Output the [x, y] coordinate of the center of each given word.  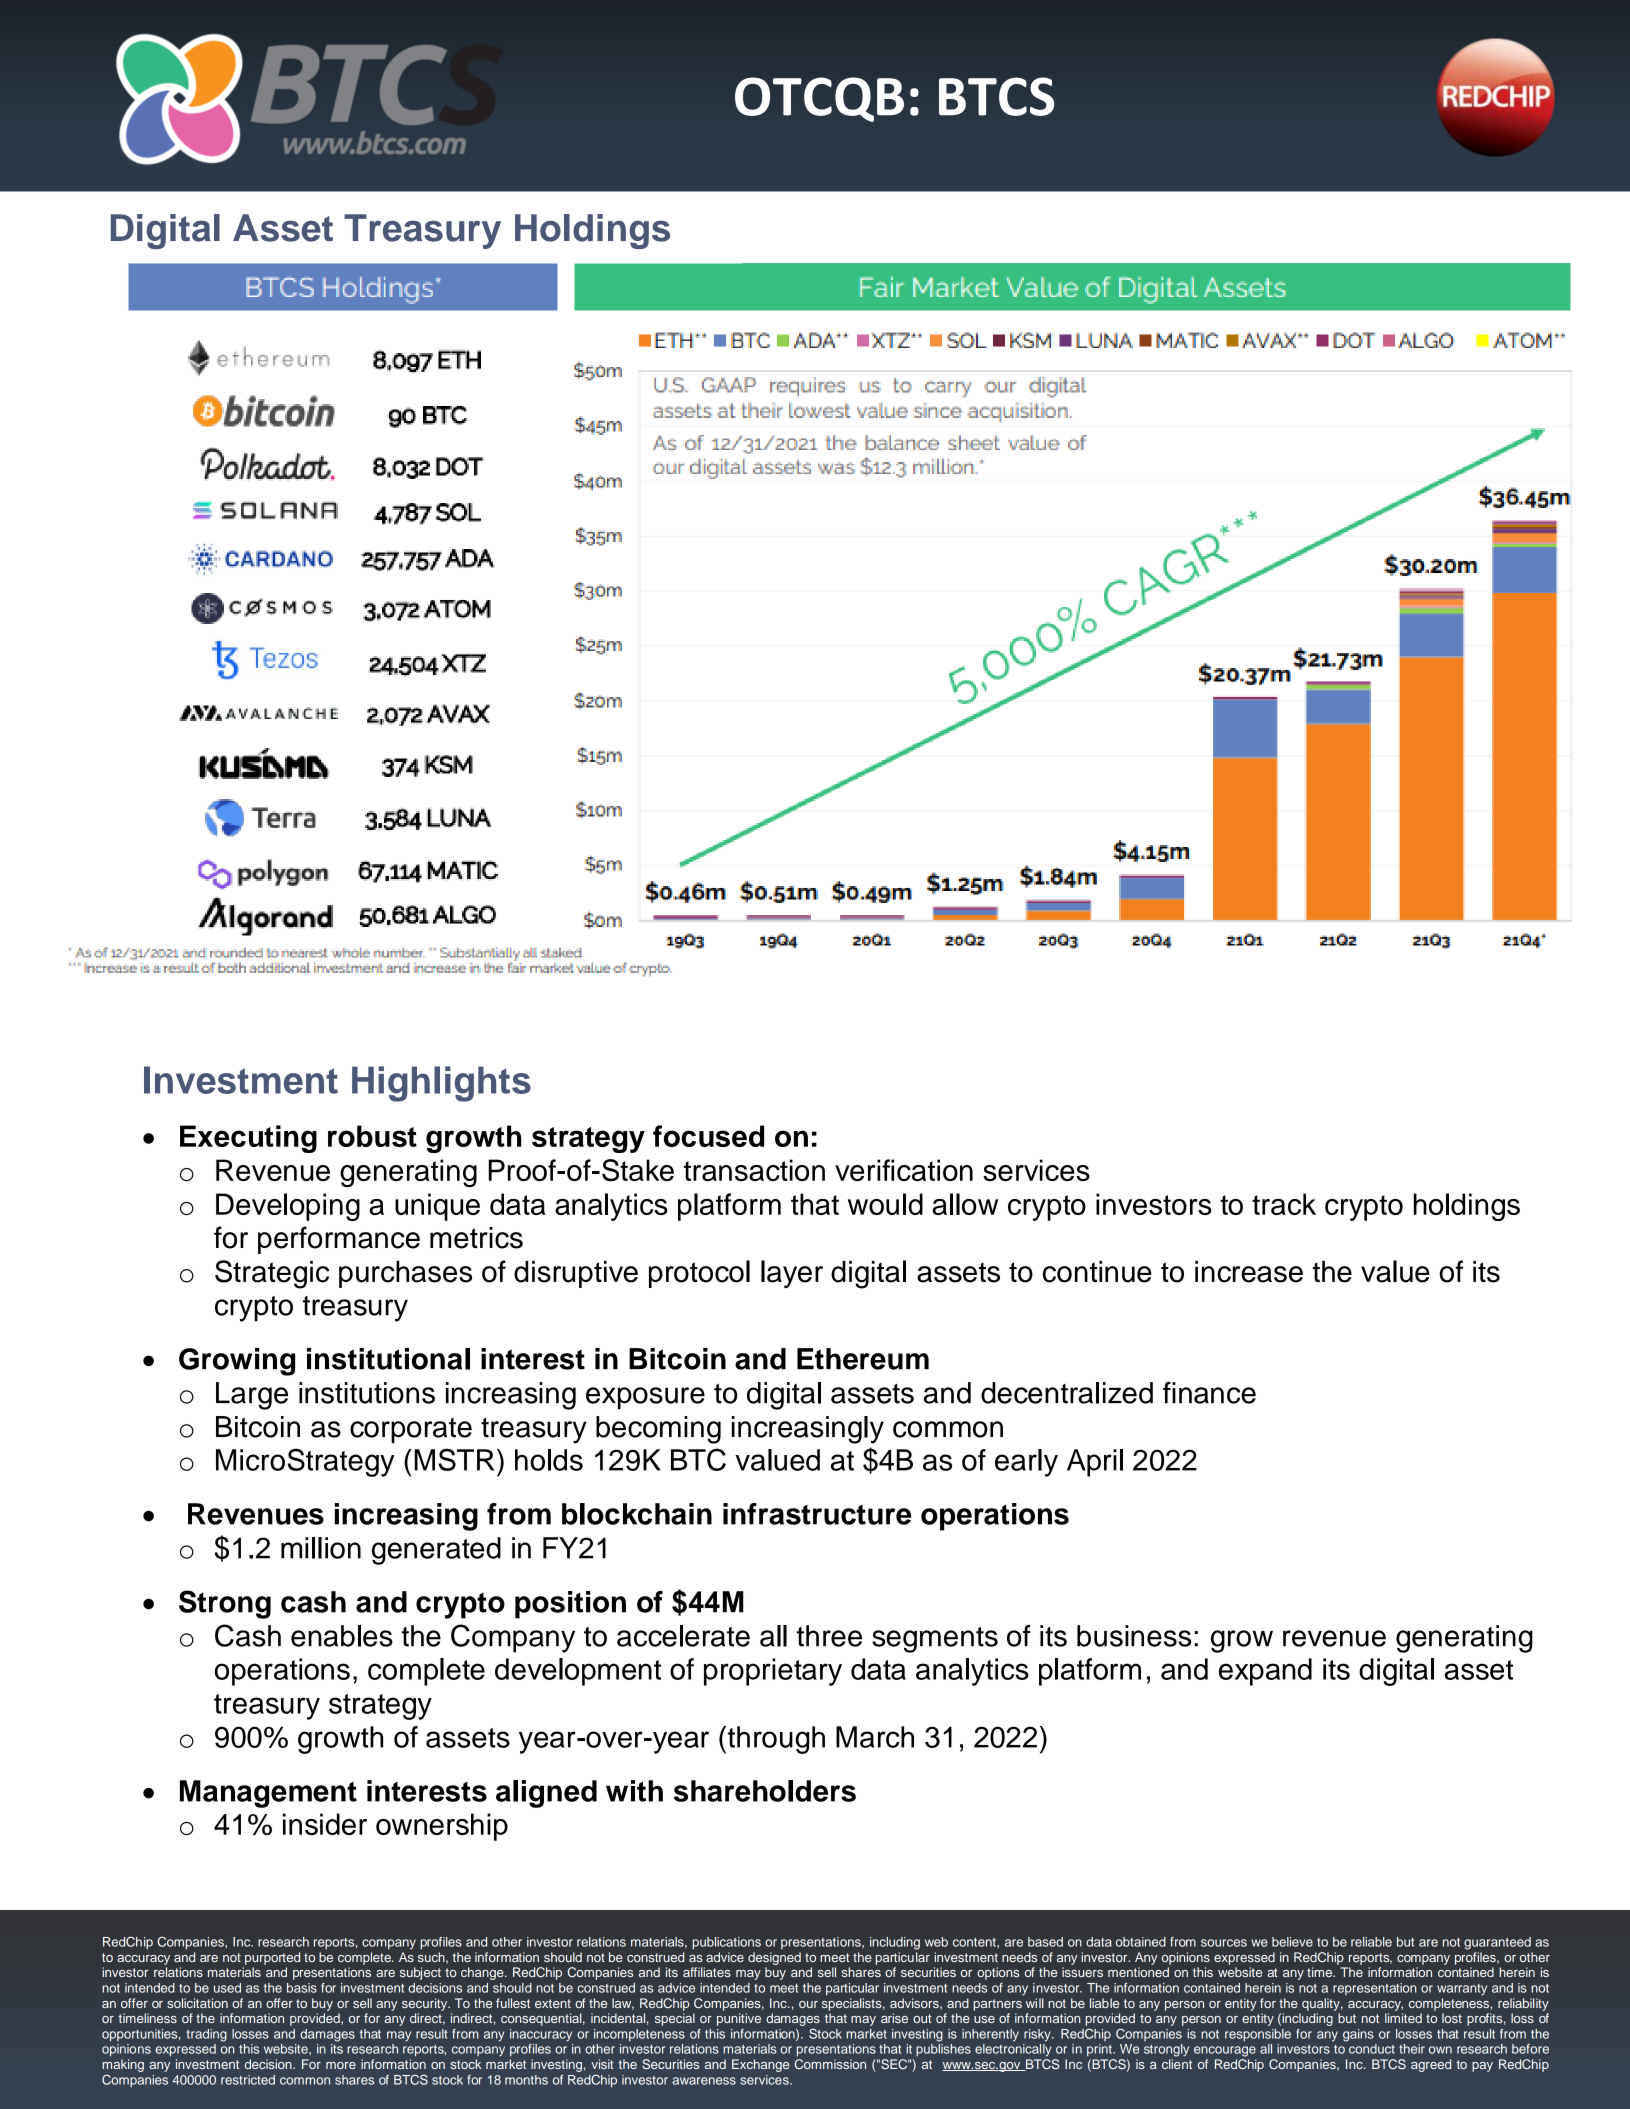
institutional [388, 1359]
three [829, 1636]
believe [1292, 1942]
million [321, 1548]
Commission [830, 2064]
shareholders [765, 1791]
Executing [248, 1139]
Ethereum [863, 1359]
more [341, 2065]
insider [325, 1824]
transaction [754, 1170]
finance [1209, 1393]
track [1284, 1204]
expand [1265, 1672]
